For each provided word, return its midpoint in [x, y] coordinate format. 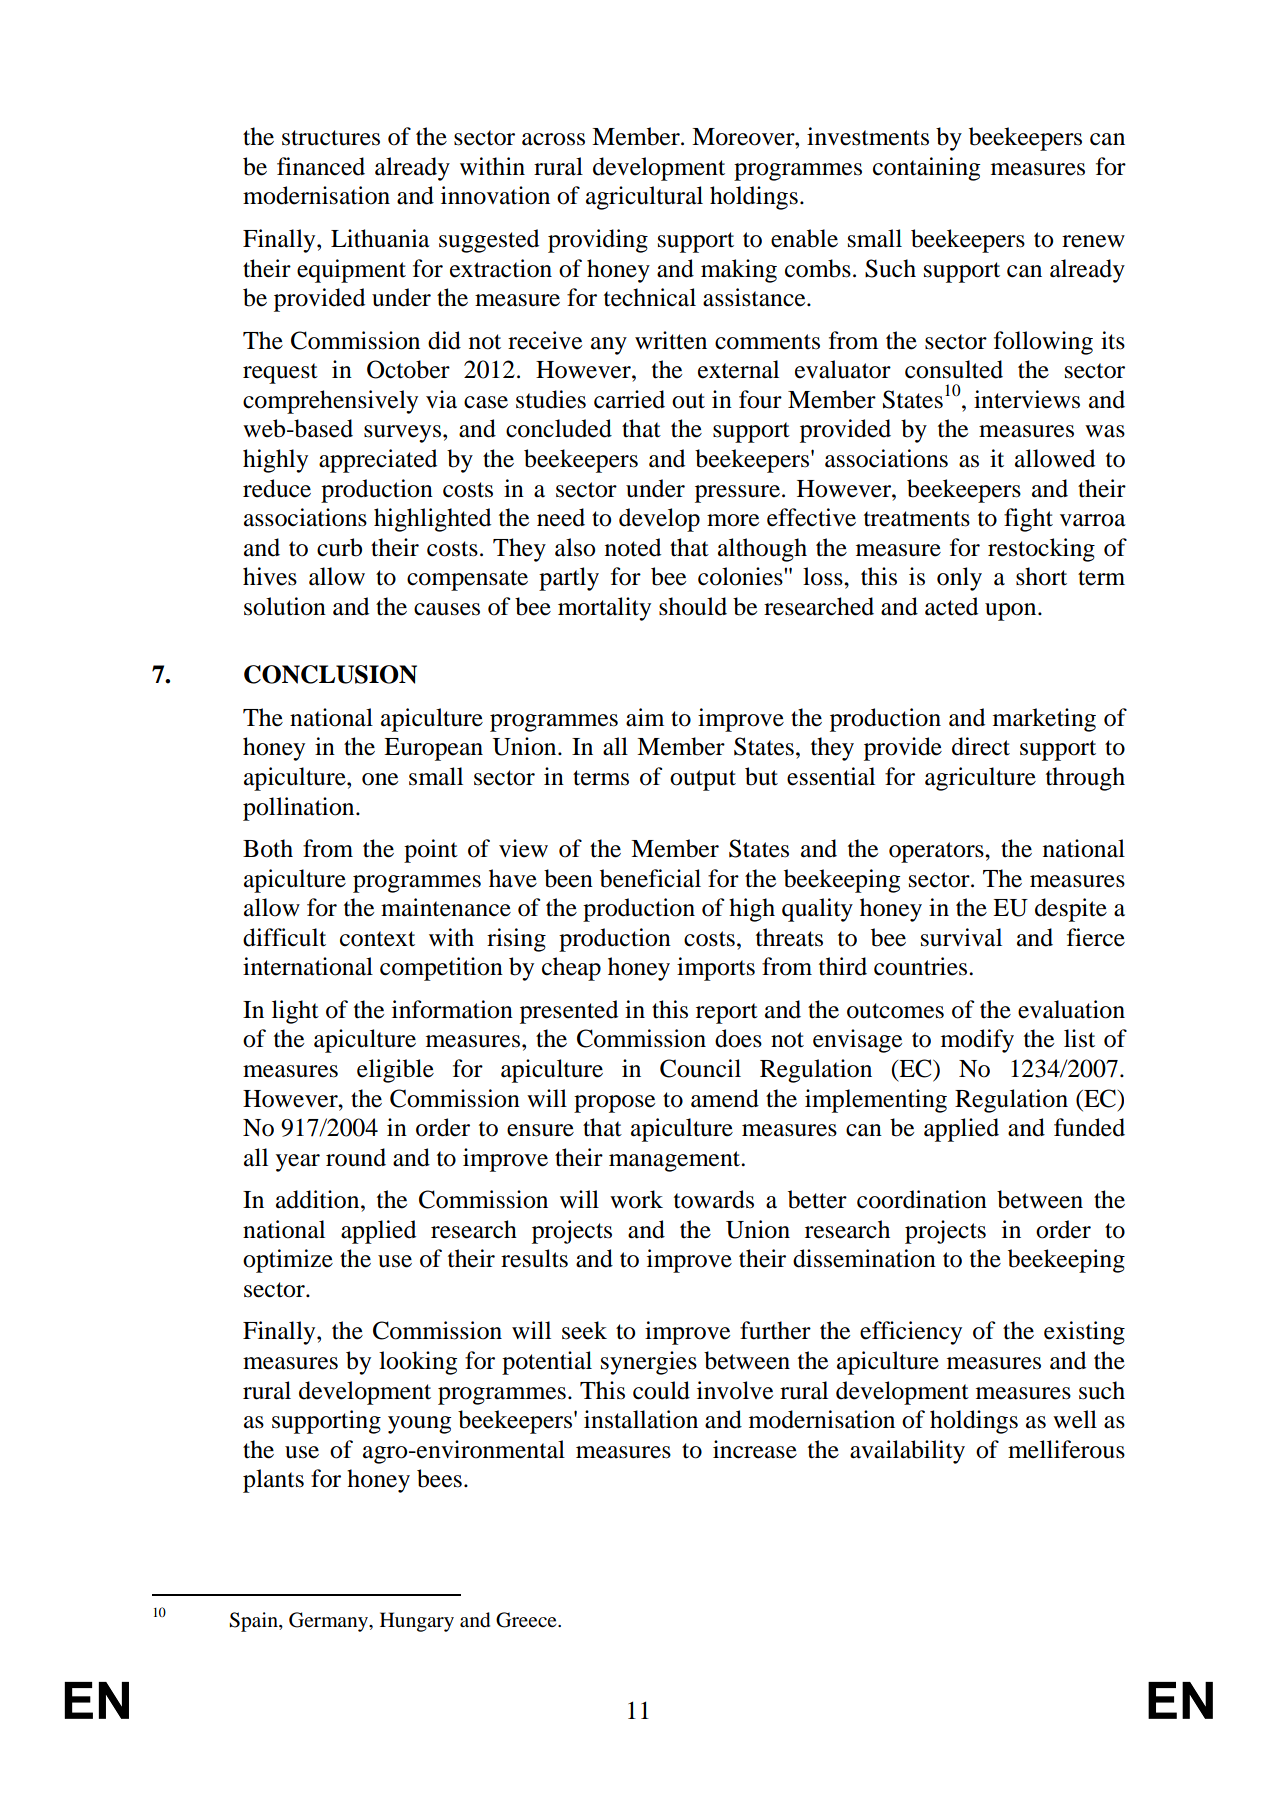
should [693, 606]
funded [1089, 1127]
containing [927, 169]
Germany [330, 1622]
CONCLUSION [330, 674]
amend [725, 1098]
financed [321, 166]
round [356, 1157]
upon [1012, 612]
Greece [527, 1620]
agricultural [644, 198]
